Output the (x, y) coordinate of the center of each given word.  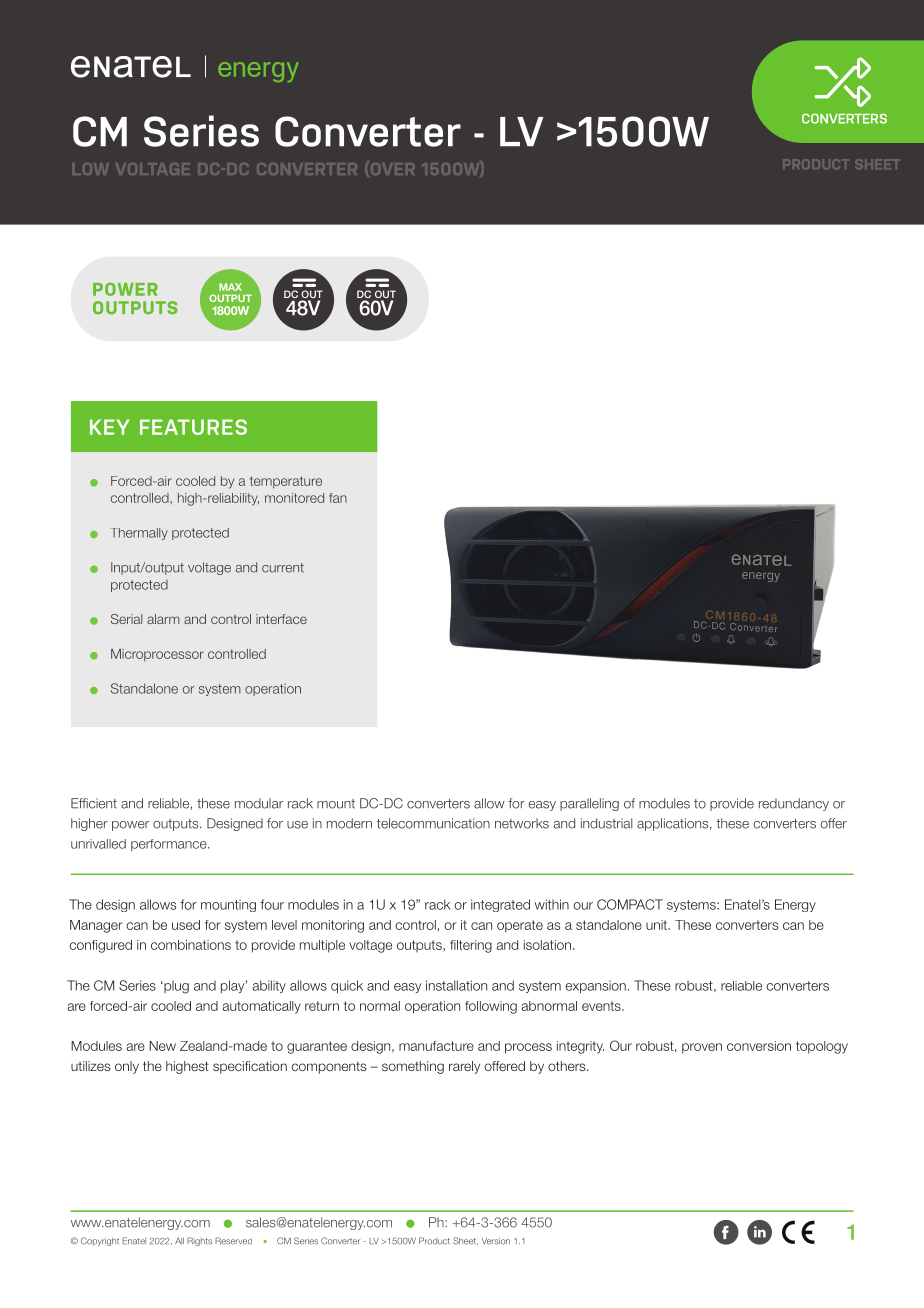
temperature (286, 482)
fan (338, 498)
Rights (199, 1241)
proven (702, 1048)
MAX (230, 287)
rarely (464, 1067)
